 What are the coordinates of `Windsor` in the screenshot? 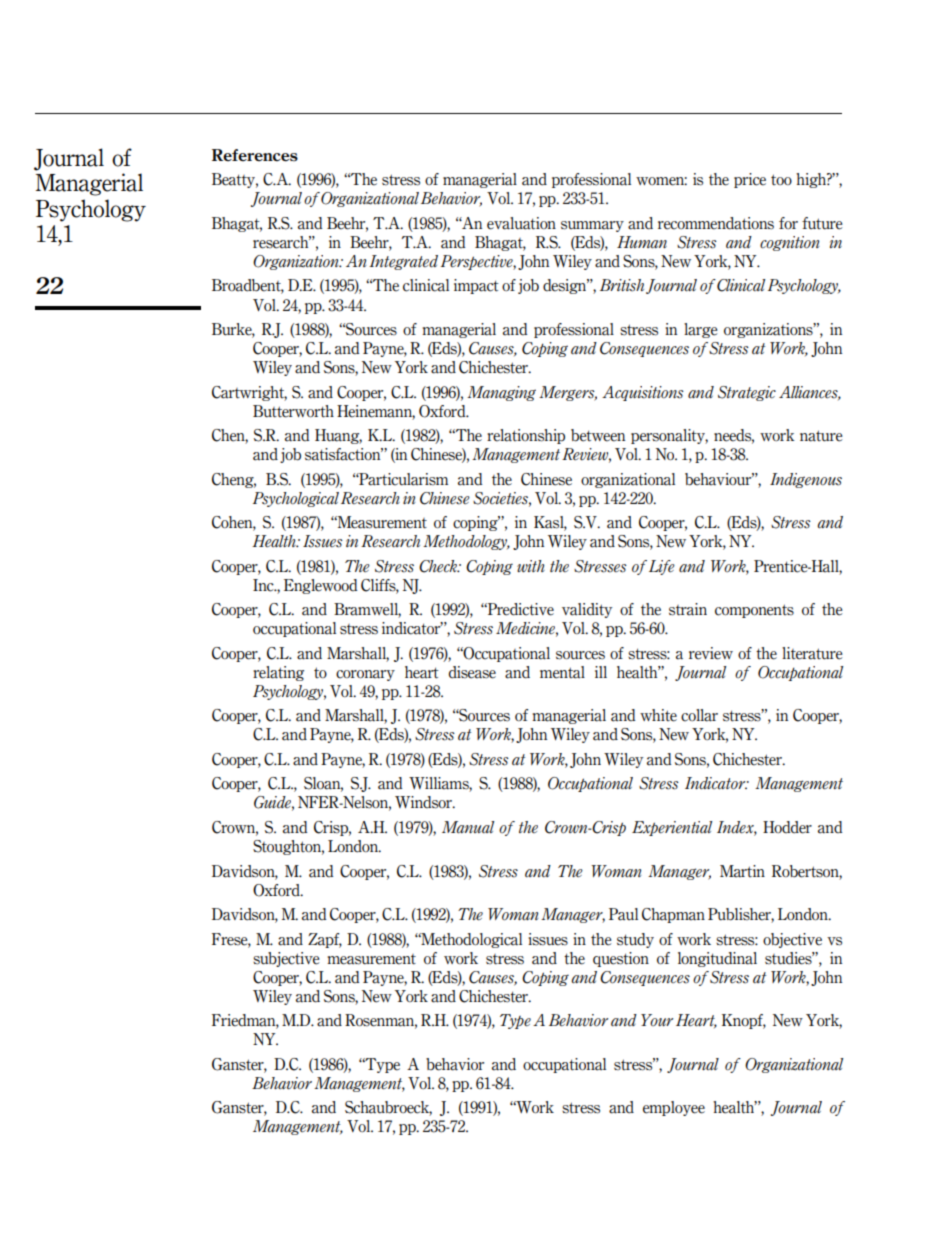 It's located at (424, 802).
